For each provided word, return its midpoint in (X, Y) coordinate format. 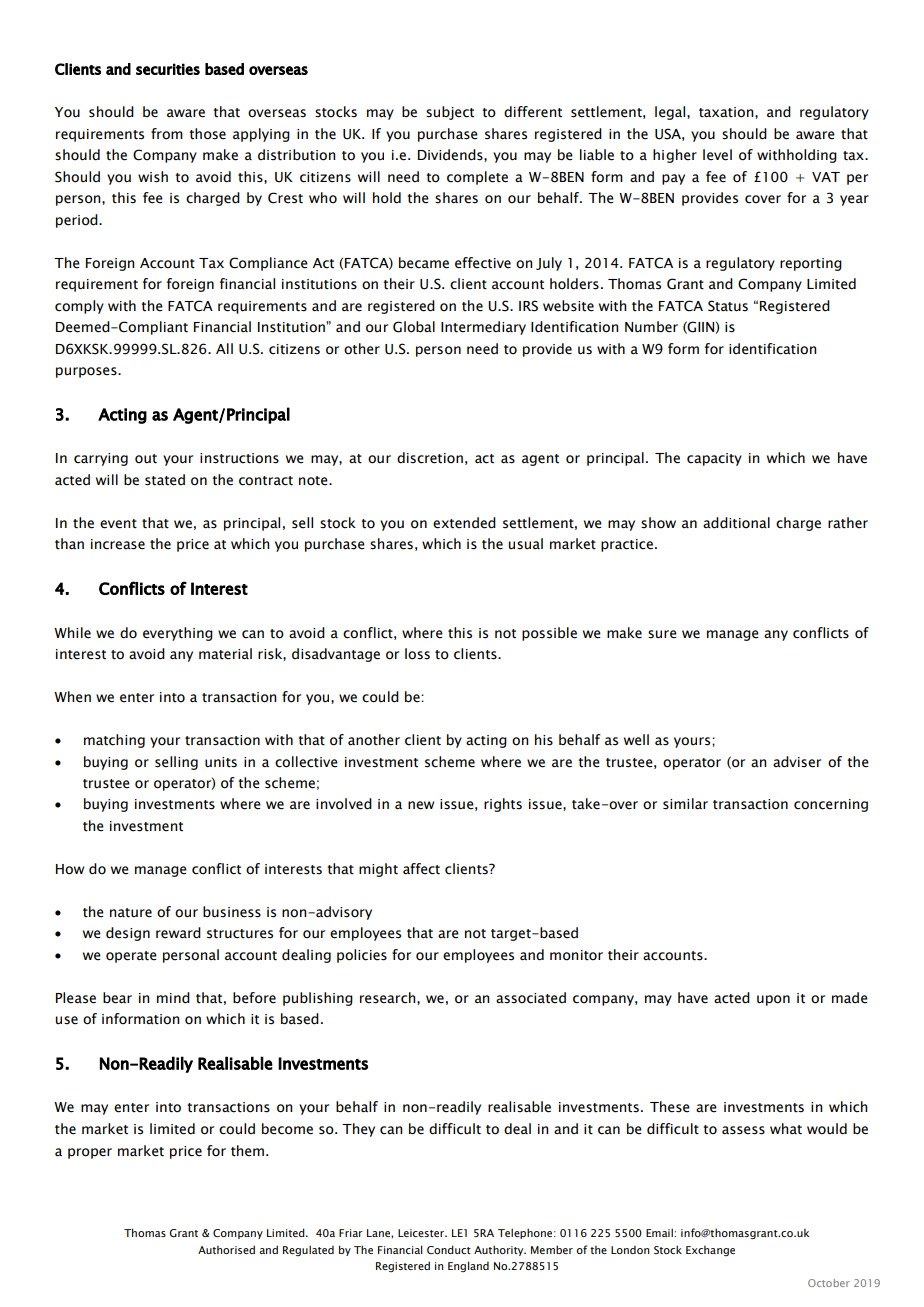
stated (165, 480)
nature (131, 913)
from (167, 134)
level (717, 155)
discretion (430, 458)
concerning (831, 805)
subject (450, 113)
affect (421, 869)
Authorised (226, 1249)
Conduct (449, 1249)
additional (736, 523)
